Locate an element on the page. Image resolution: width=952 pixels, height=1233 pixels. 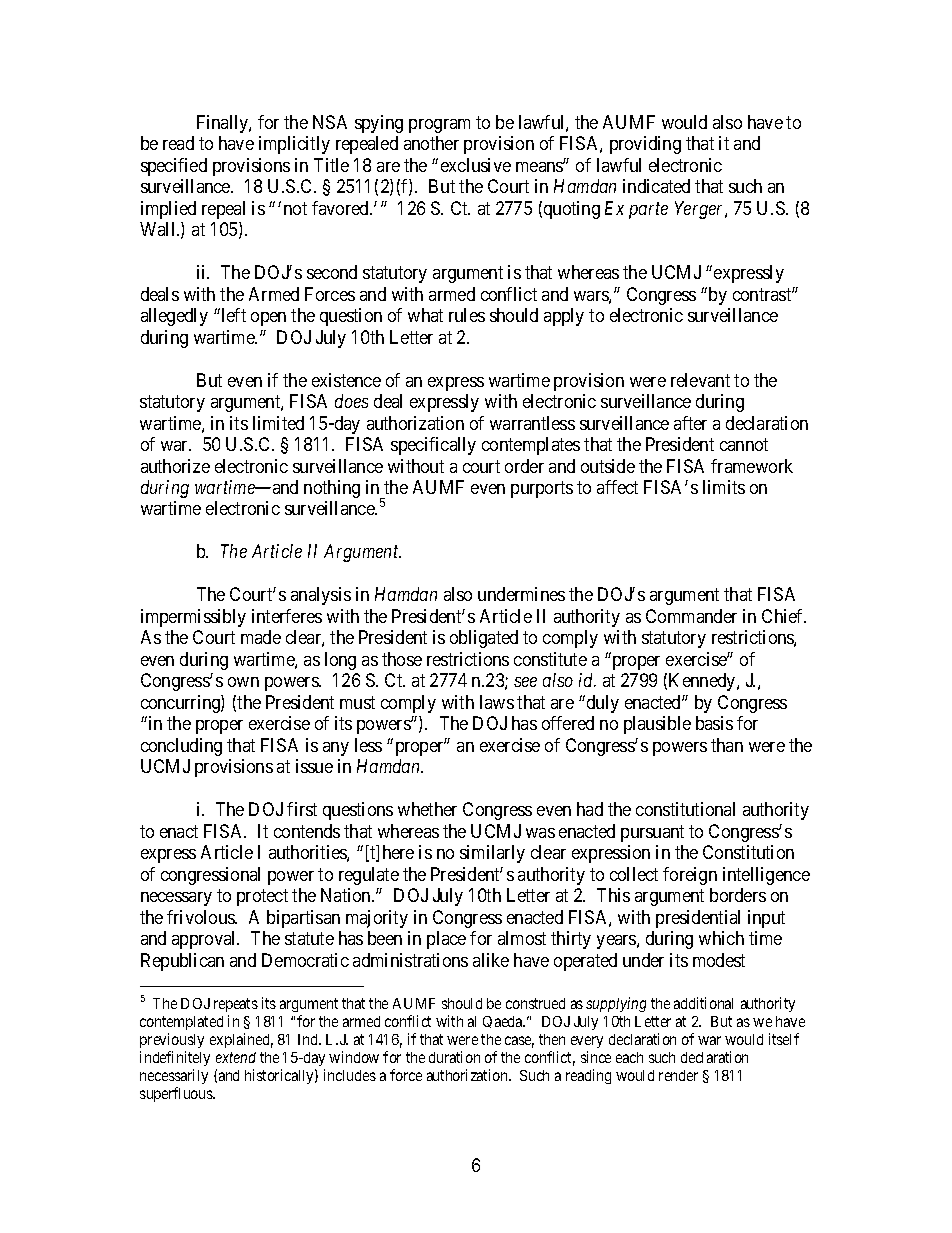
rules is located at coordinates (467, 315).
